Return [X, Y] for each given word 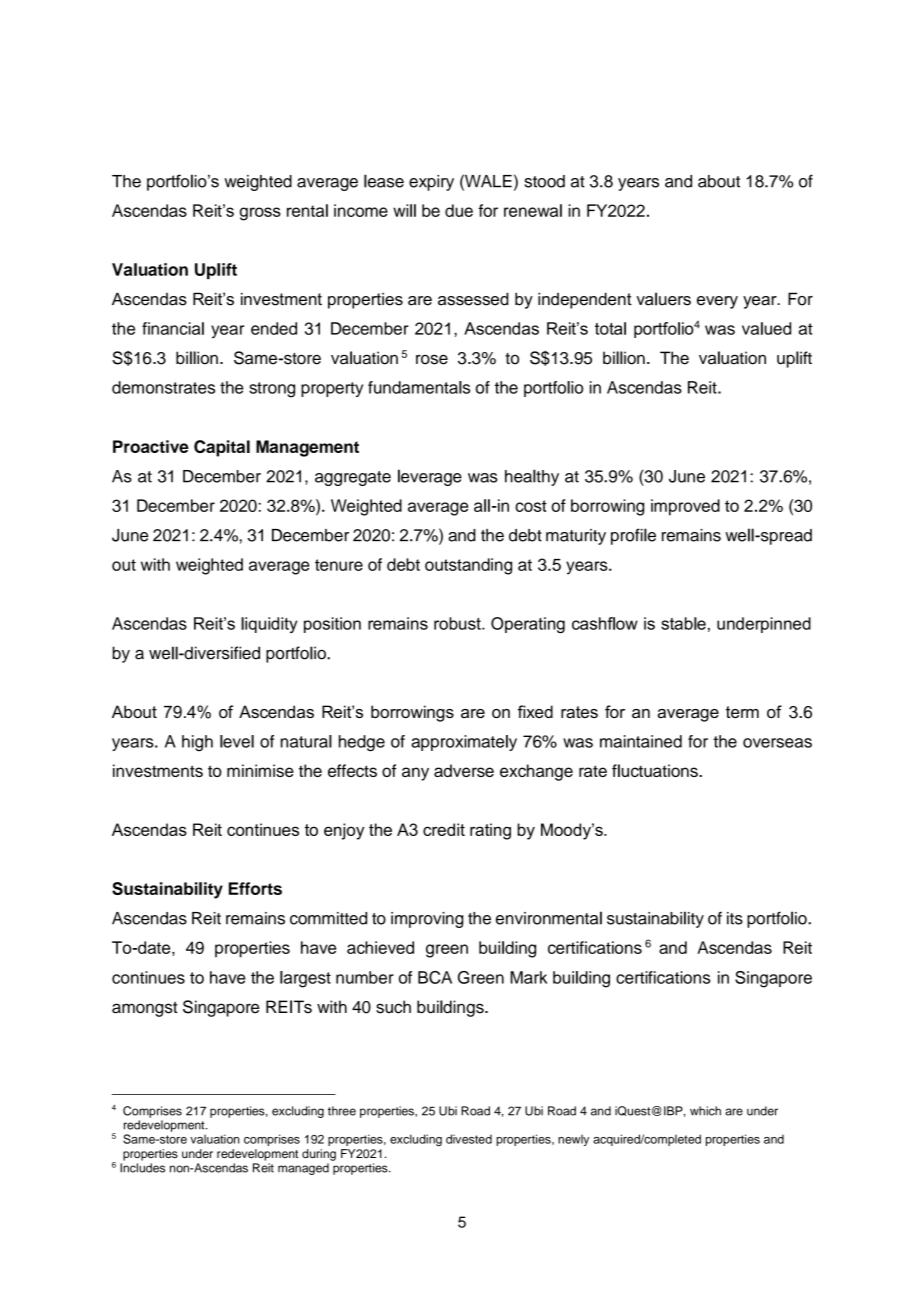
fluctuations [656, 770]
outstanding [468, 566]
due [459, 210]
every [717, 302]
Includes [142, 1168]
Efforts [255, 888]
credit [444, 829]
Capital [222, 448]
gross [260, 214]
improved [685, 507]
